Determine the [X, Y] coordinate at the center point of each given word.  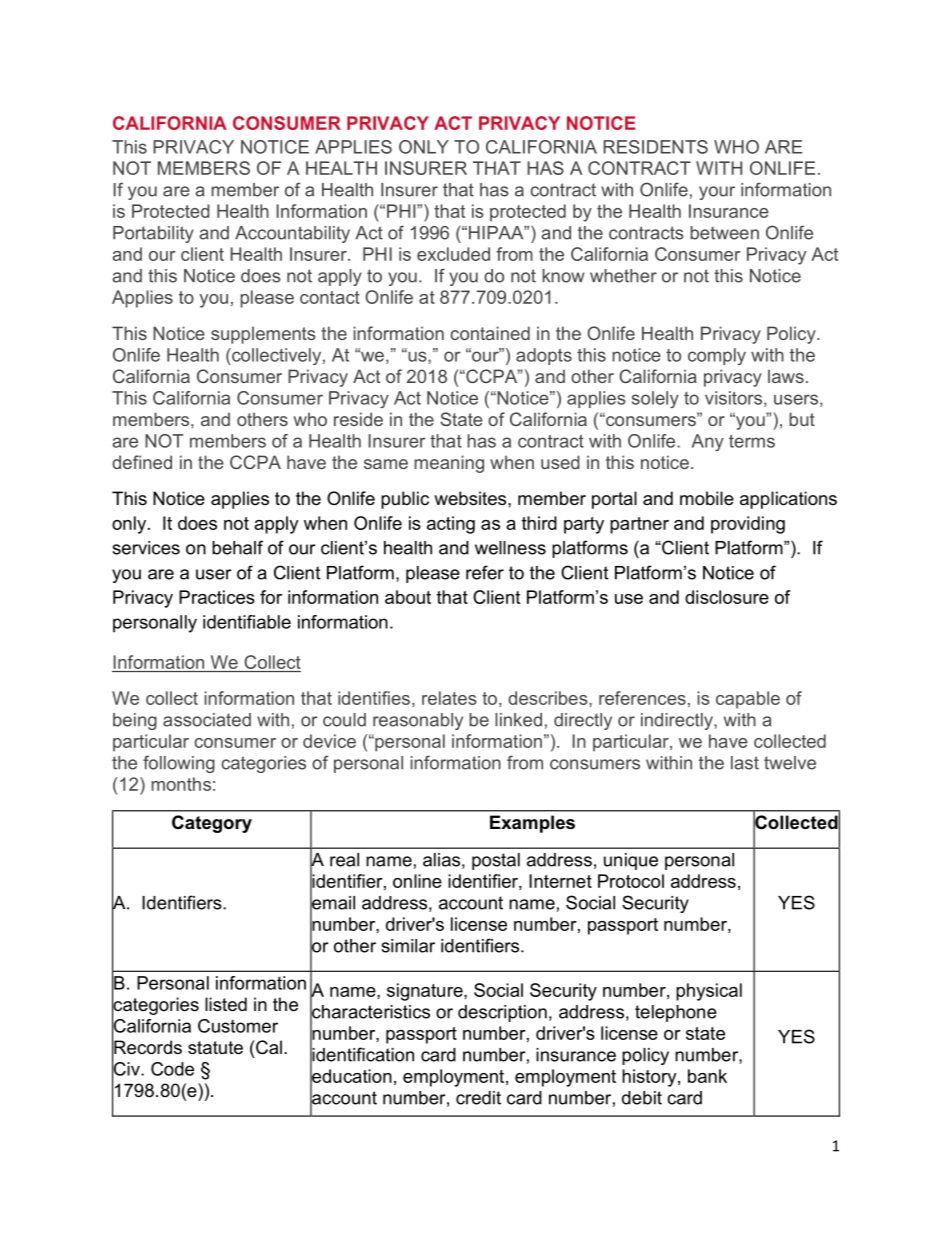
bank [707, 1076]
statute [215, 1048]
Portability [153, 234]
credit [478, 1098]
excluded [453, 254]
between [724, 233]
